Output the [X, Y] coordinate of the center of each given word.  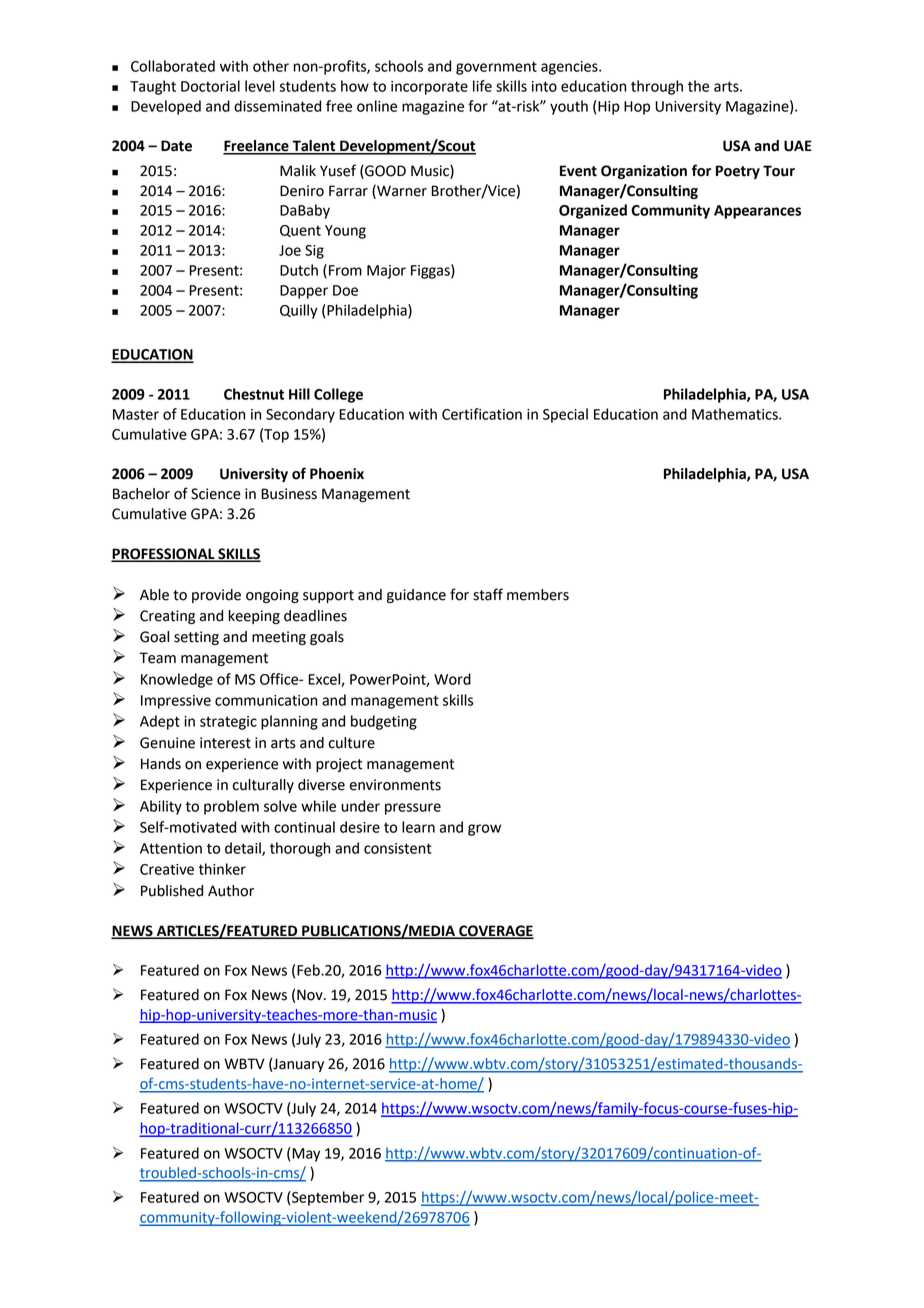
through [657, 87]
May [305, 1154]
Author [231, 891]
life [482, 86]
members [538, 595]
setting [196, 638]
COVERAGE [495, 931]
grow [484, 830]
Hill [299, 394]
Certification [482, 414]
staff [488, 594]
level [260, 86]
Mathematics [736, 414]
